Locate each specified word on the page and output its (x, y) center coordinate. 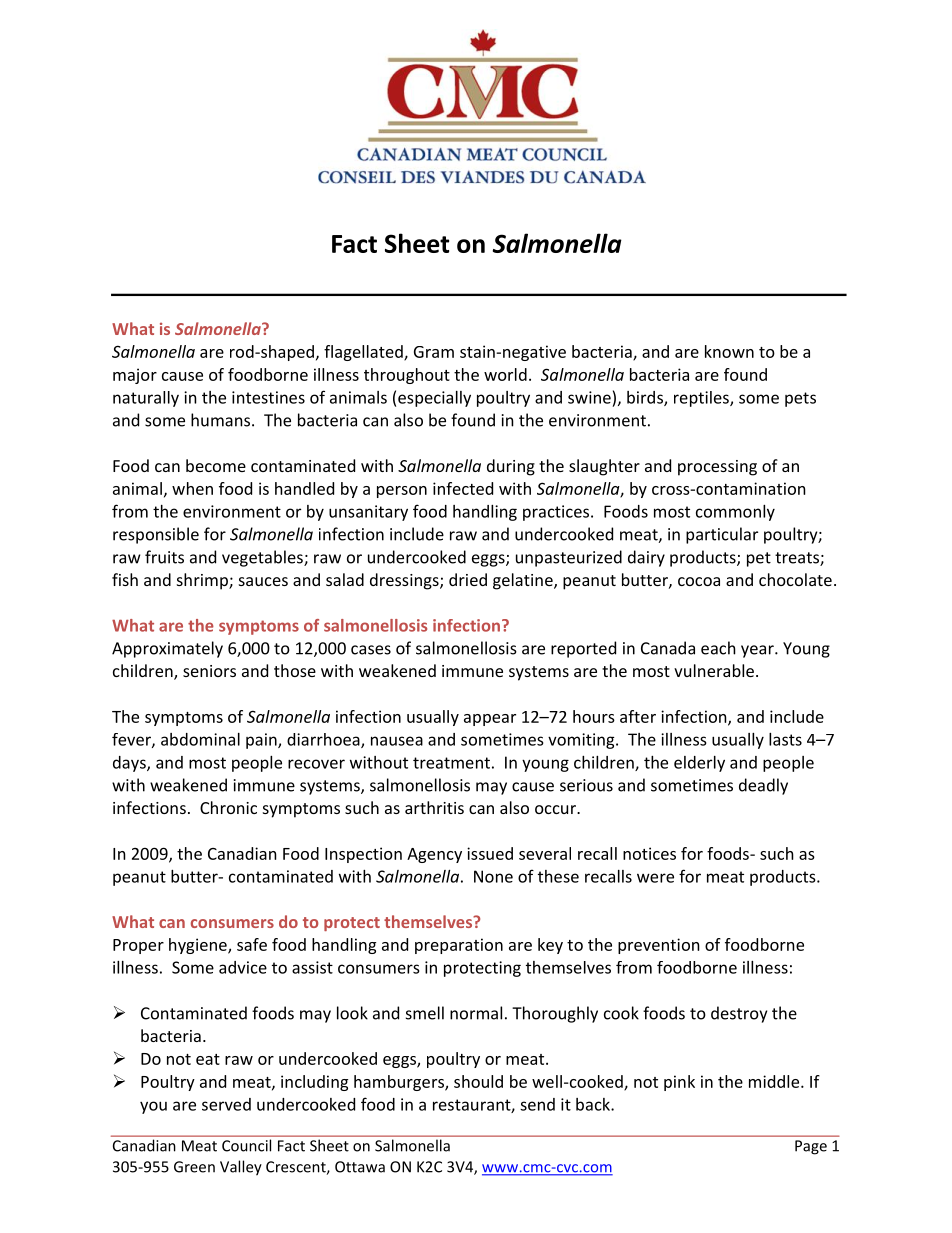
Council (246, 1145)
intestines (268, 397)
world (505, 374)
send (537, 1104)
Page (811, 1147)
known (729, 351)
